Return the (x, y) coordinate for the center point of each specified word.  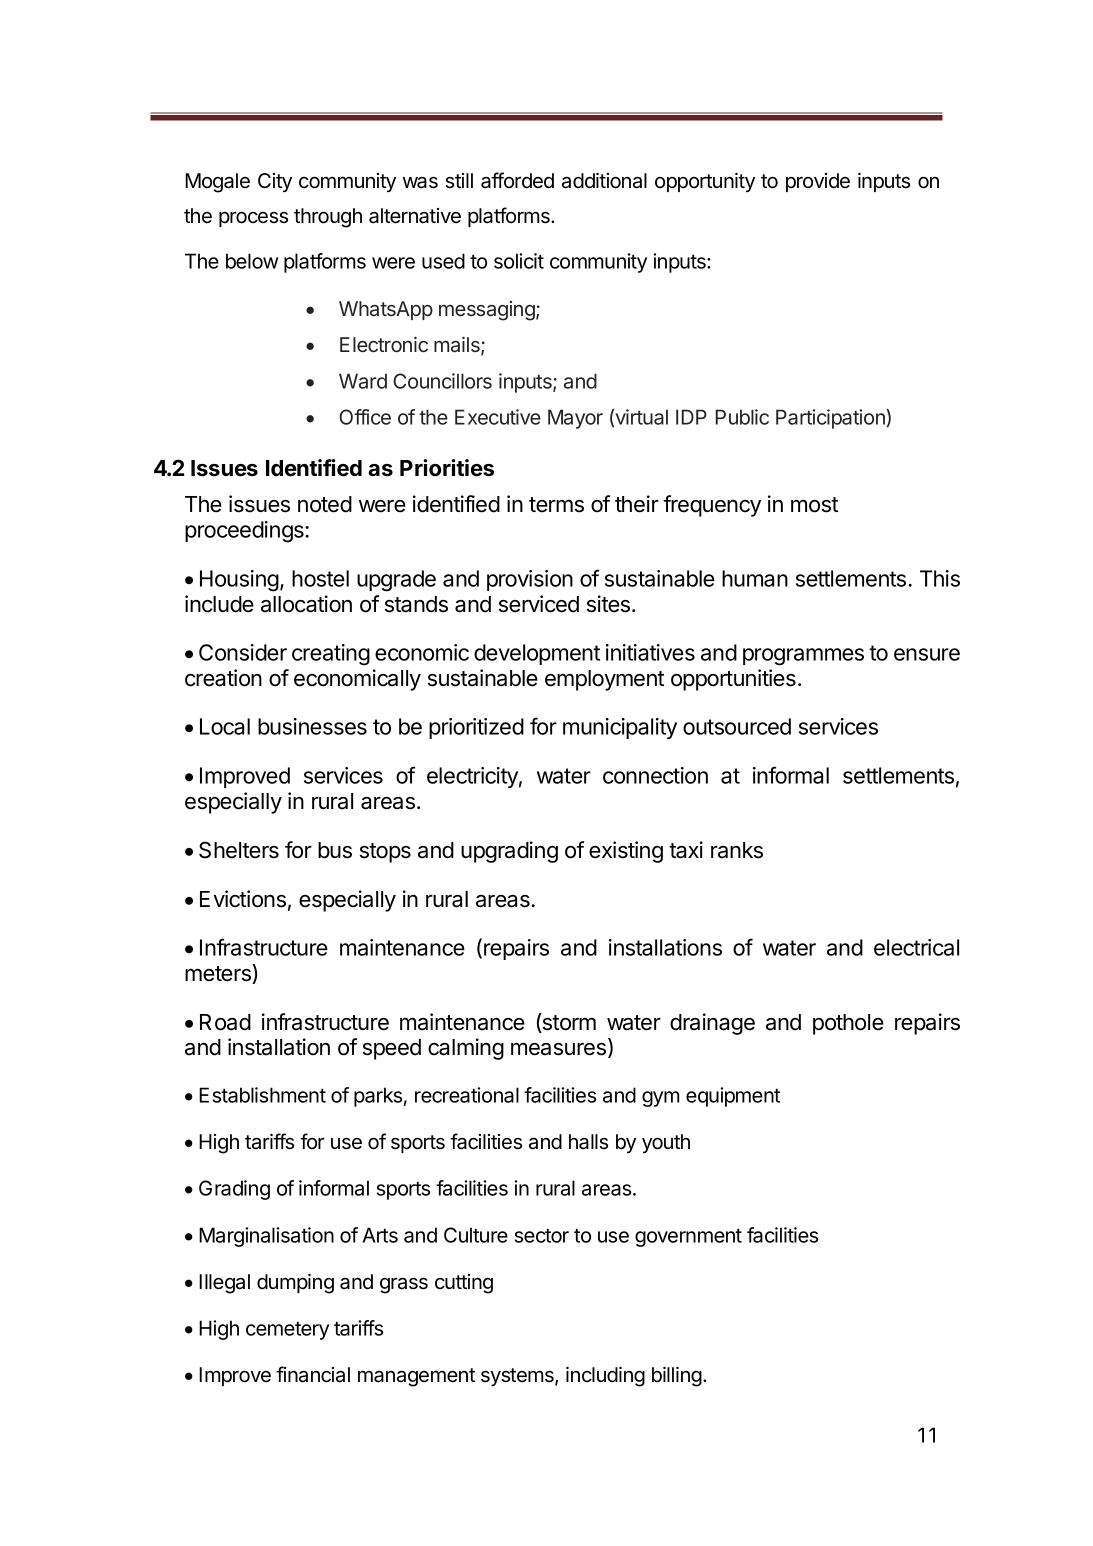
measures (558, 1049)
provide (818, 182)
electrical (916, 947)
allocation (306, 604)
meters (219, 974)
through (328, 218)
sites (610, 604)
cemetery (287, 1330)
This (940, 578)
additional (604, 181)
